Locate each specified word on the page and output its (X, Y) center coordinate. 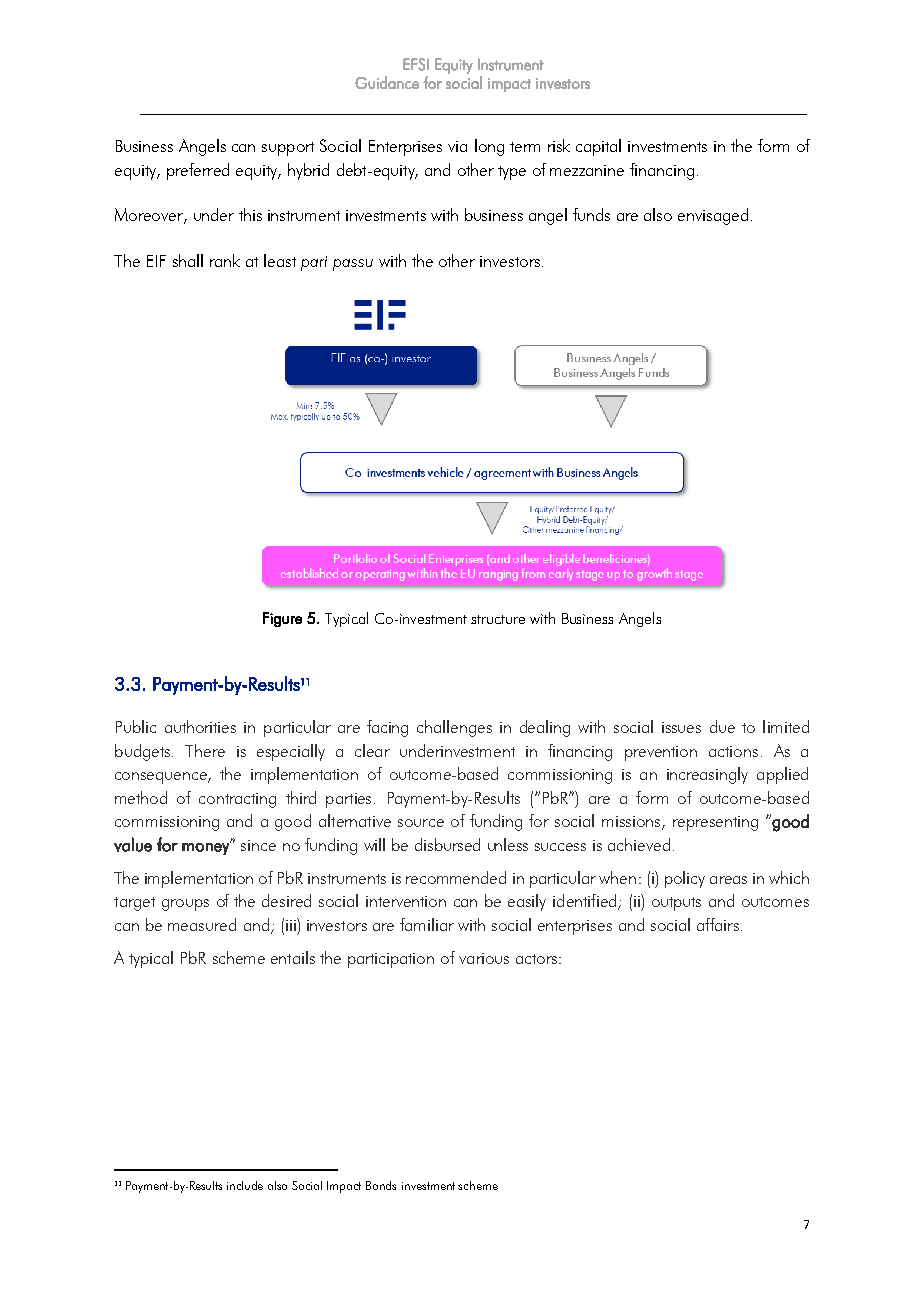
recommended (456, 877)
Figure (282, 619)
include (245, 1185)
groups (185, 905)
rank (225, 260)
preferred (198, 171)
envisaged (713, 216)
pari (314, 263)
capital (598, 147)
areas (728, 880)
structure (498, 619)
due (722, 726)
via (457, 146)
